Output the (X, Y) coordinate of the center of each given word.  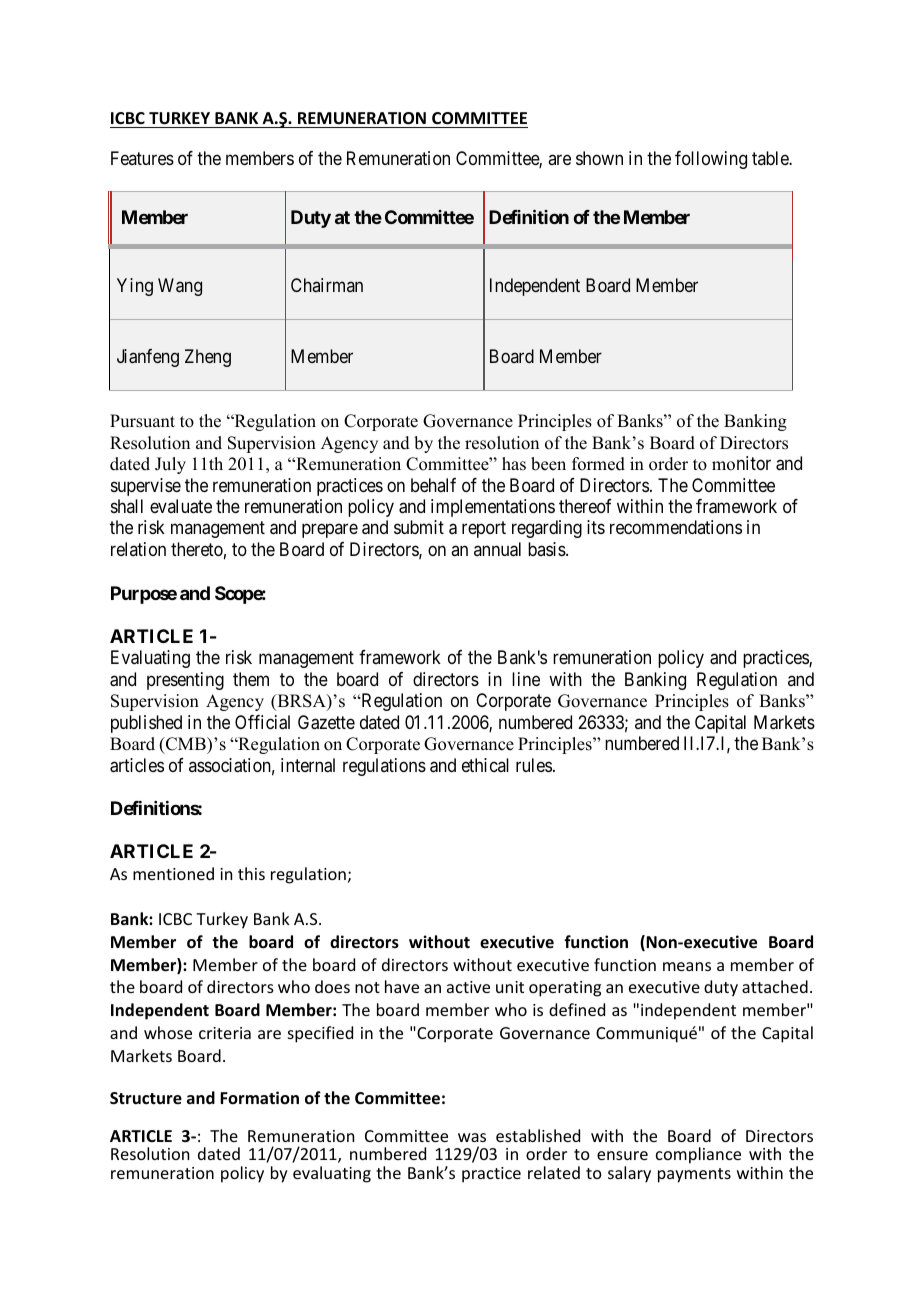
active (468, 987)
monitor (741, 463)
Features (142, 158)
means (687, 966)
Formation (259, 1097)
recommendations (676, 527)
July (170, 465)
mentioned (173, 873)
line (526, 679)
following (711, 160)
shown (599, 158)
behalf (433, 485)
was (472, 1137)
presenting (185, 681)
